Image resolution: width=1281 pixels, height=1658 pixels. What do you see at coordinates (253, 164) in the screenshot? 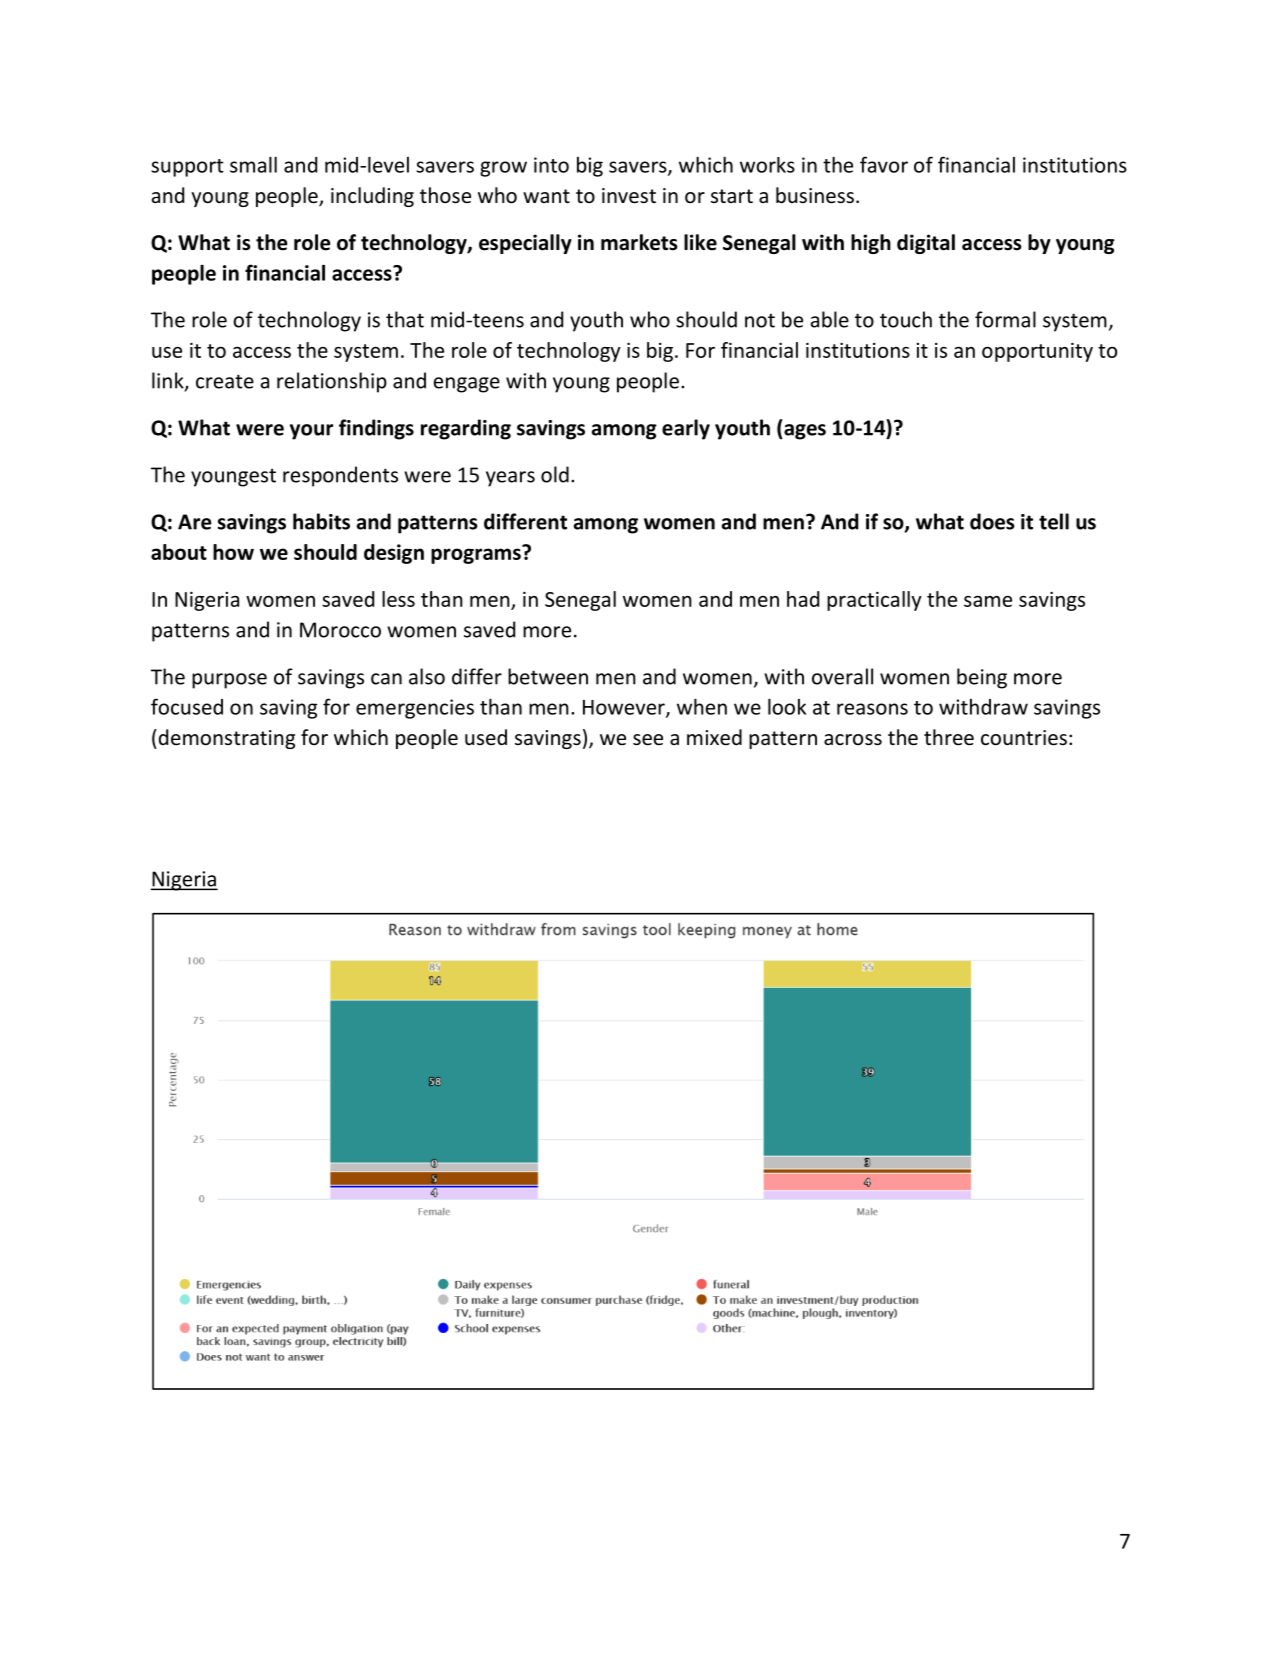
I see `small` at bounding box center [253, 164].
